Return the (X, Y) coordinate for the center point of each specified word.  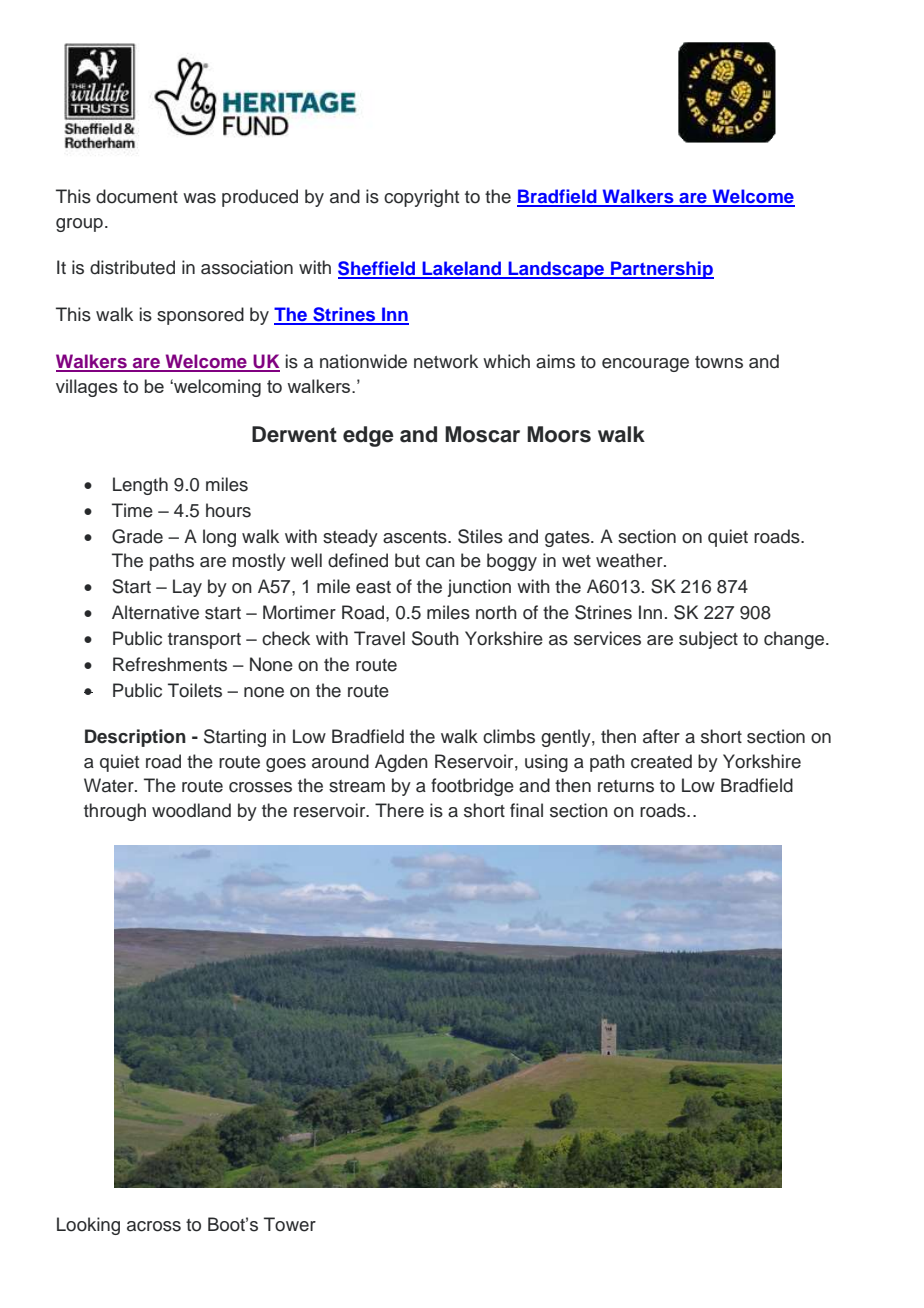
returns (626, 786)
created (661, 761)
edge (368, 436)
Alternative (155, 612)
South (435, 638)
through (115, 812)
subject (708, 640)
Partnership (661, 270)
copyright (421, 198)
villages (87, 388)
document (137, 196)
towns (719, 362)
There (399, 810)
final (526, 810)
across (154, 1226)
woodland (191, 810)
